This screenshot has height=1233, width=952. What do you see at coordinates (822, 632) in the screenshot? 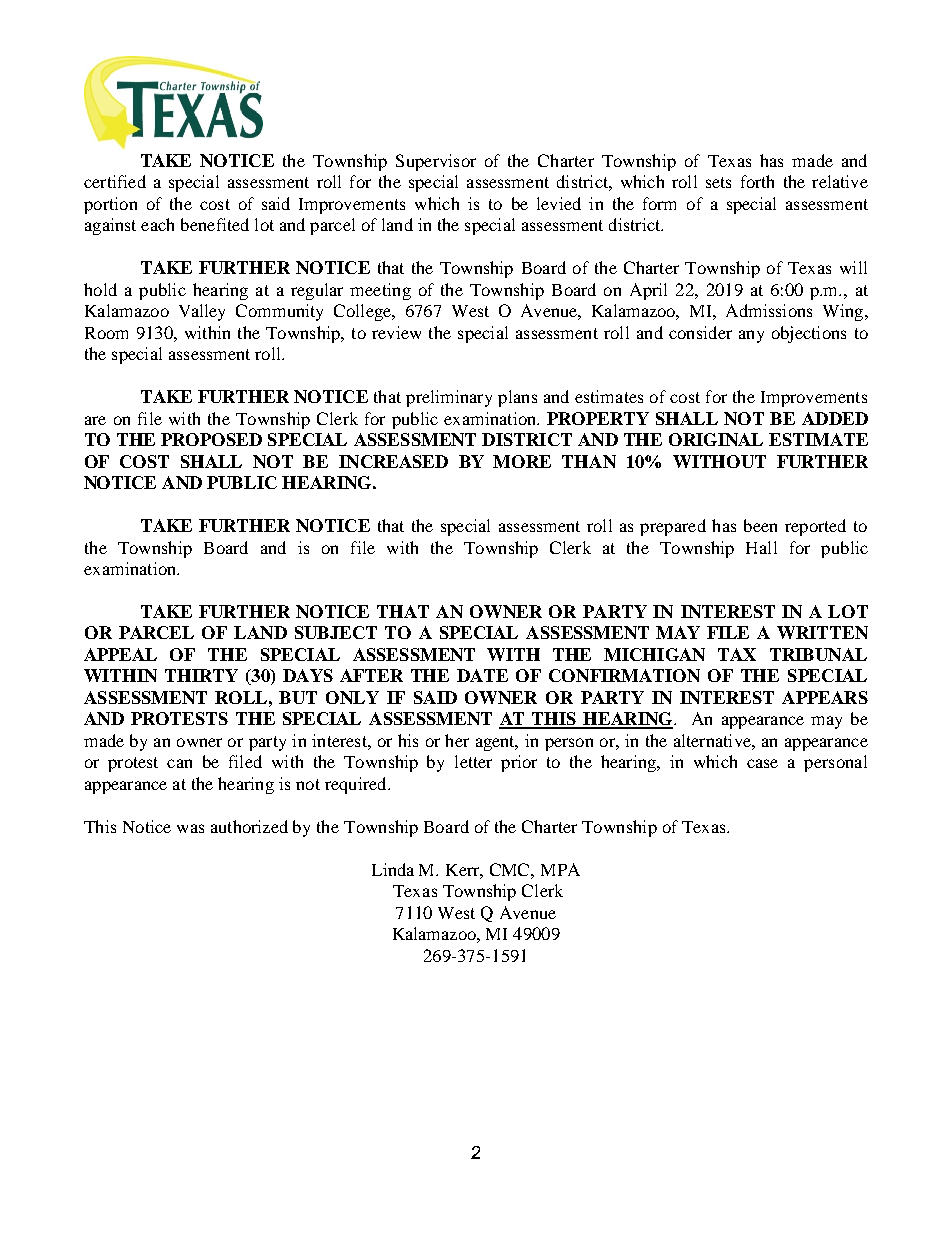
I see `WRITTEN` at bounding box center [822, 632].
